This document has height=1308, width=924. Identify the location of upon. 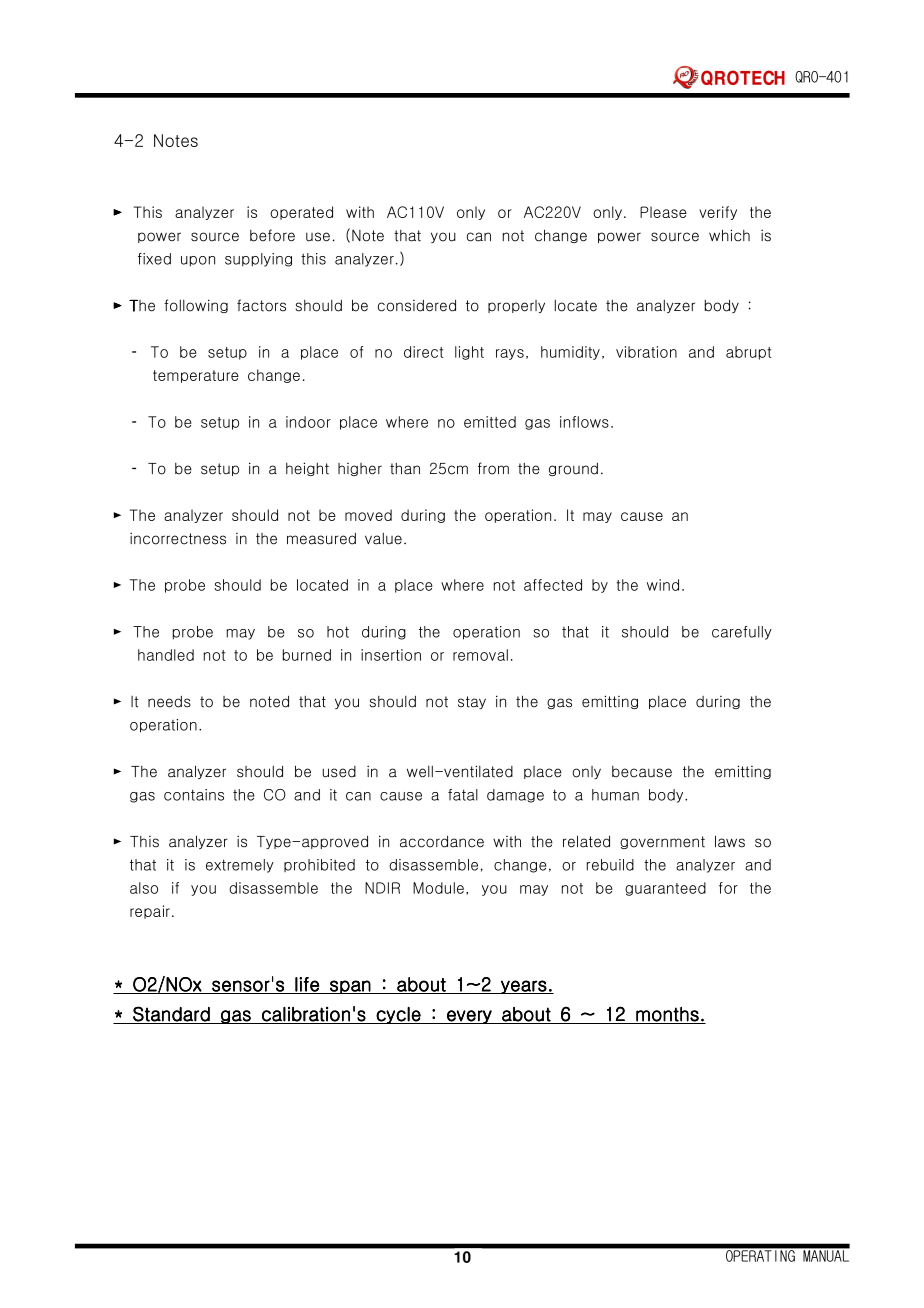
(198, 261).
